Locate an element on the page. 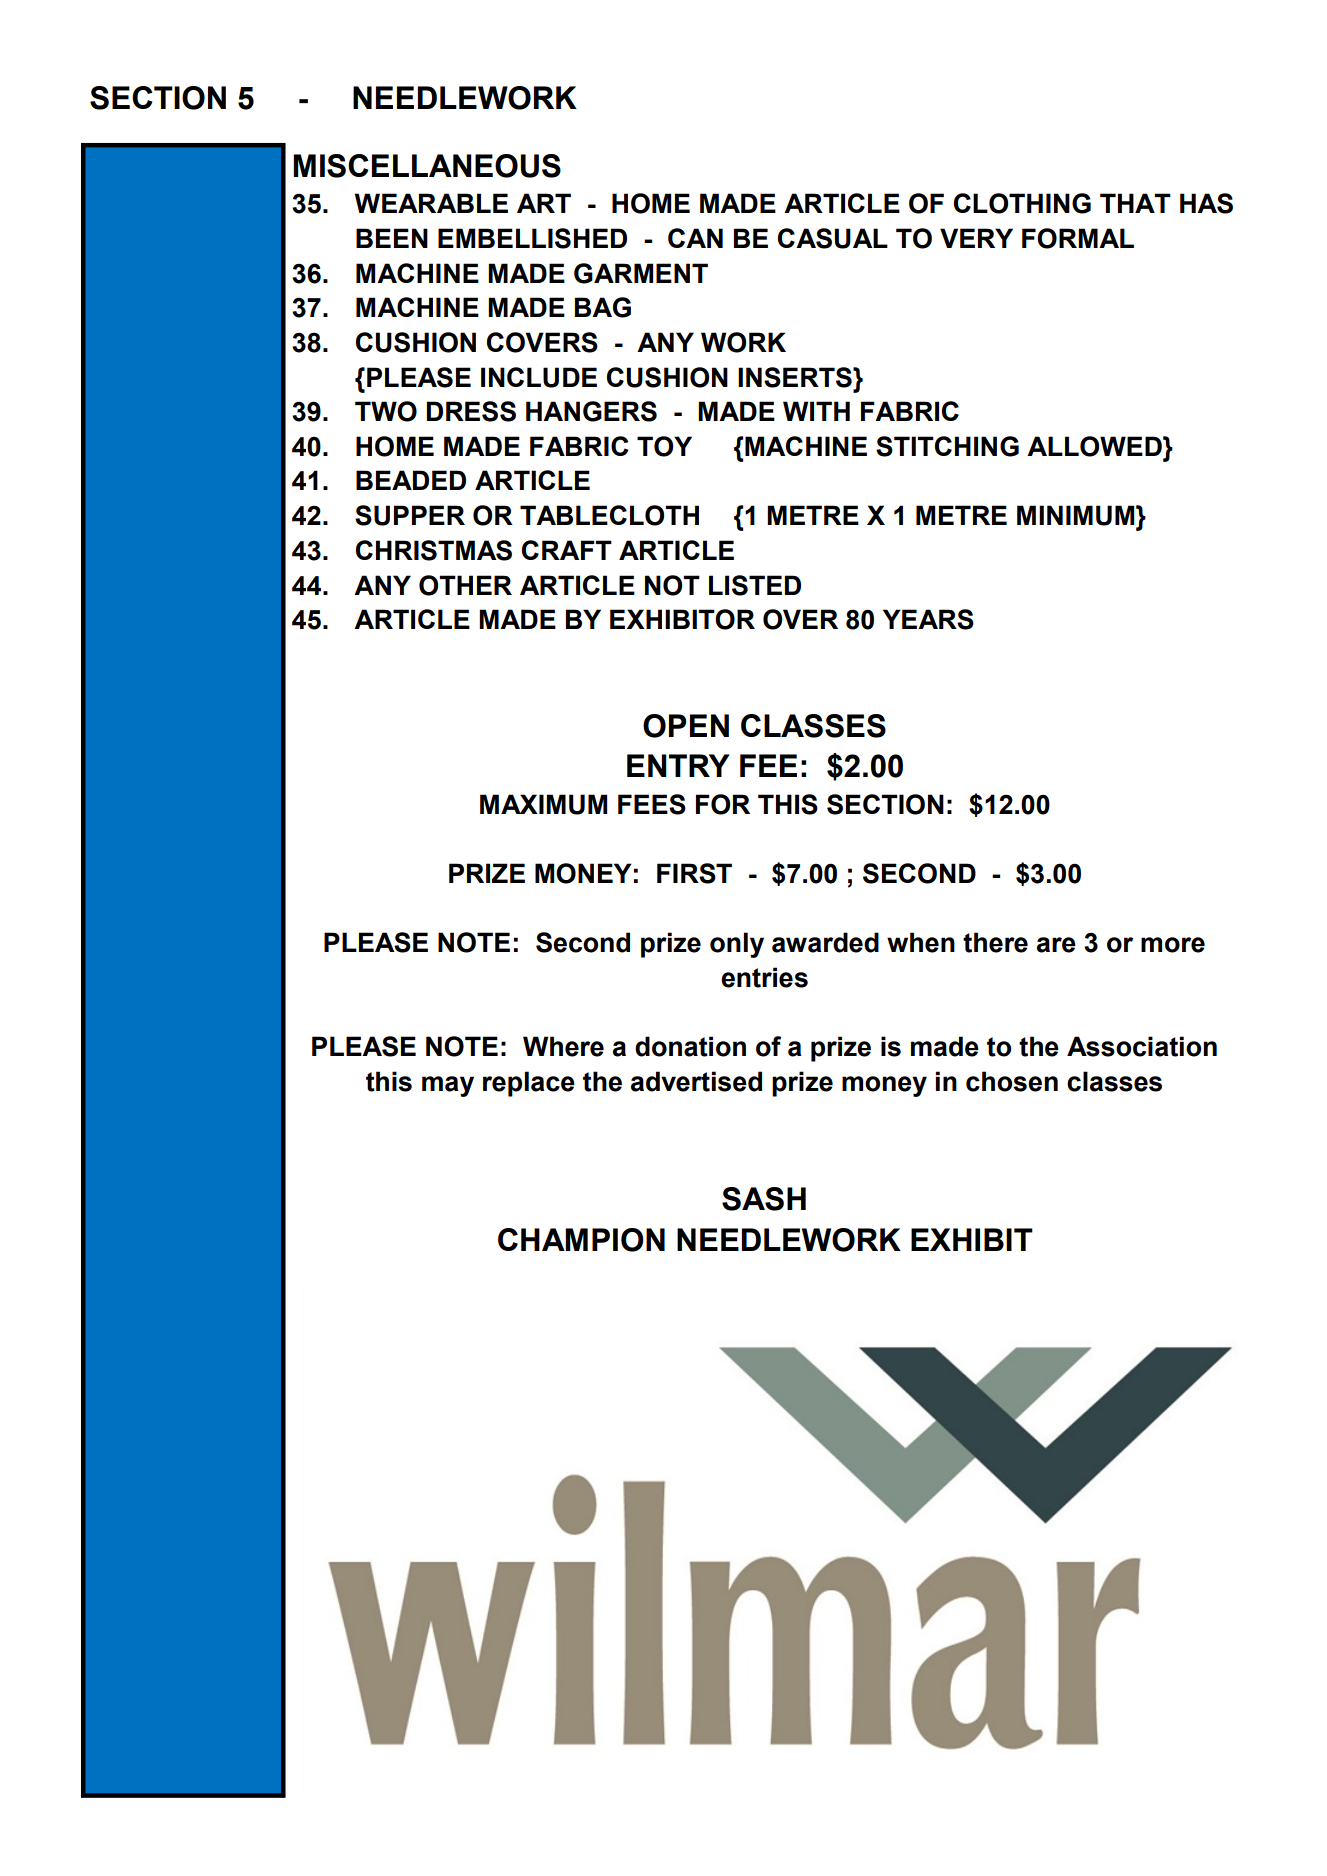 The image size is (1327, 1876). SASH is located at coordinates (764, 1199).
